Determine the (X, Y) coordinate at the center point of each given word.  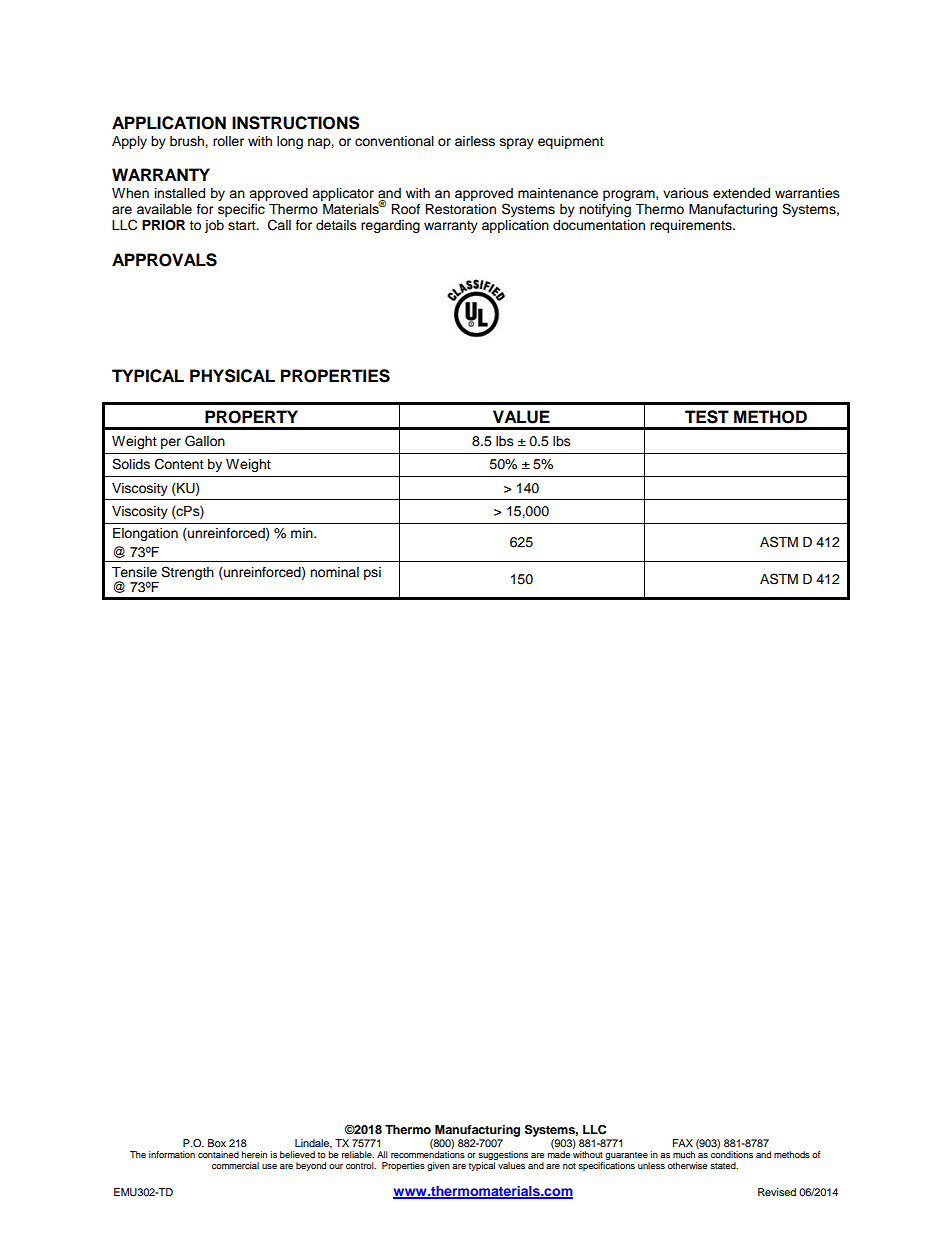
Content (179, 464)
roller (228, 141)
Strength (187, 573)
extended (741, 193)
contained (218, 1154)
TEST (707, 417)
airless (475, 141)
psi (372, 573)
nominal (334, 572)
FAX (683, 1143)
